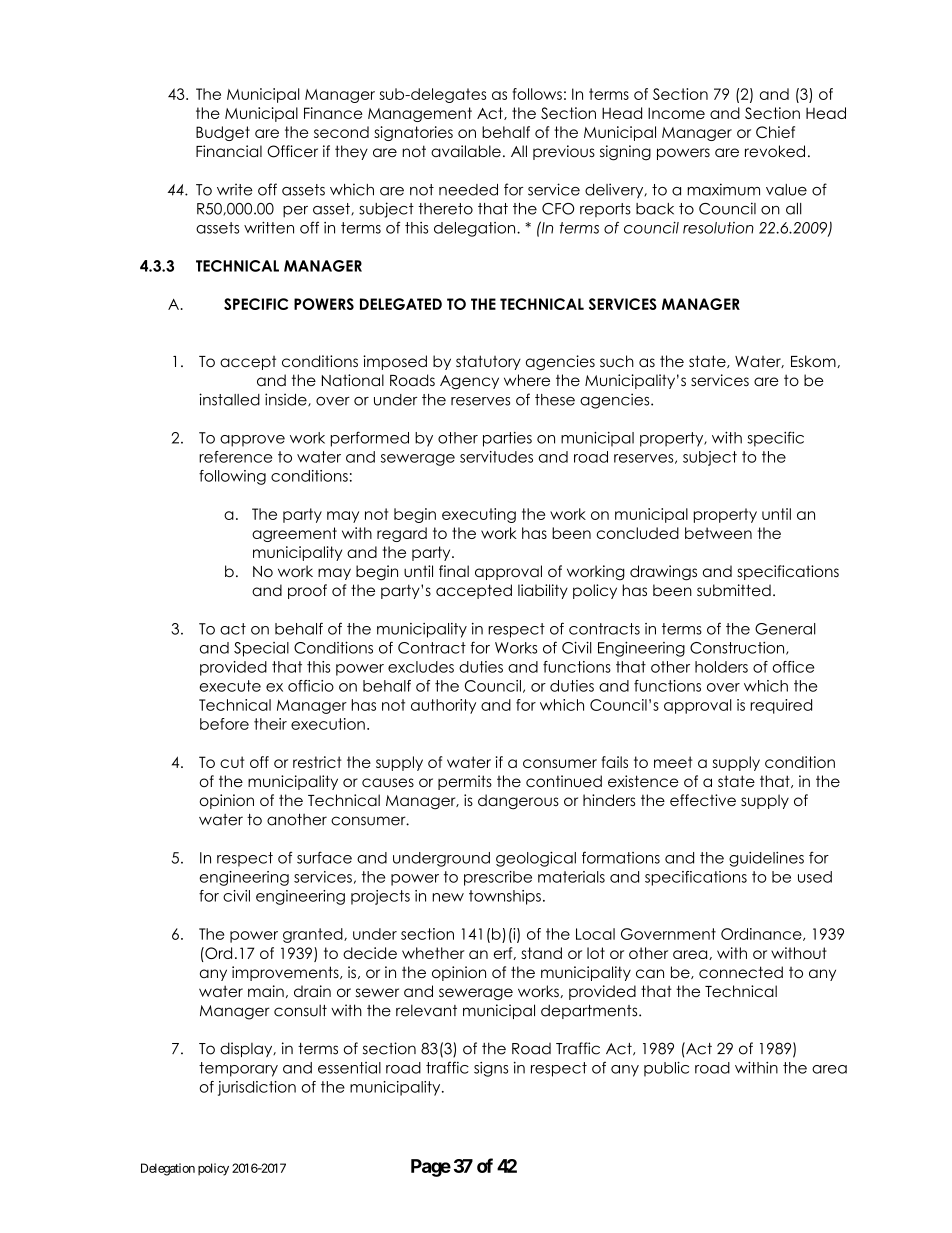  What do you see at coordinates (543, 591) in the screenshot?
I see `liability` at bounding box center [543, 591].
